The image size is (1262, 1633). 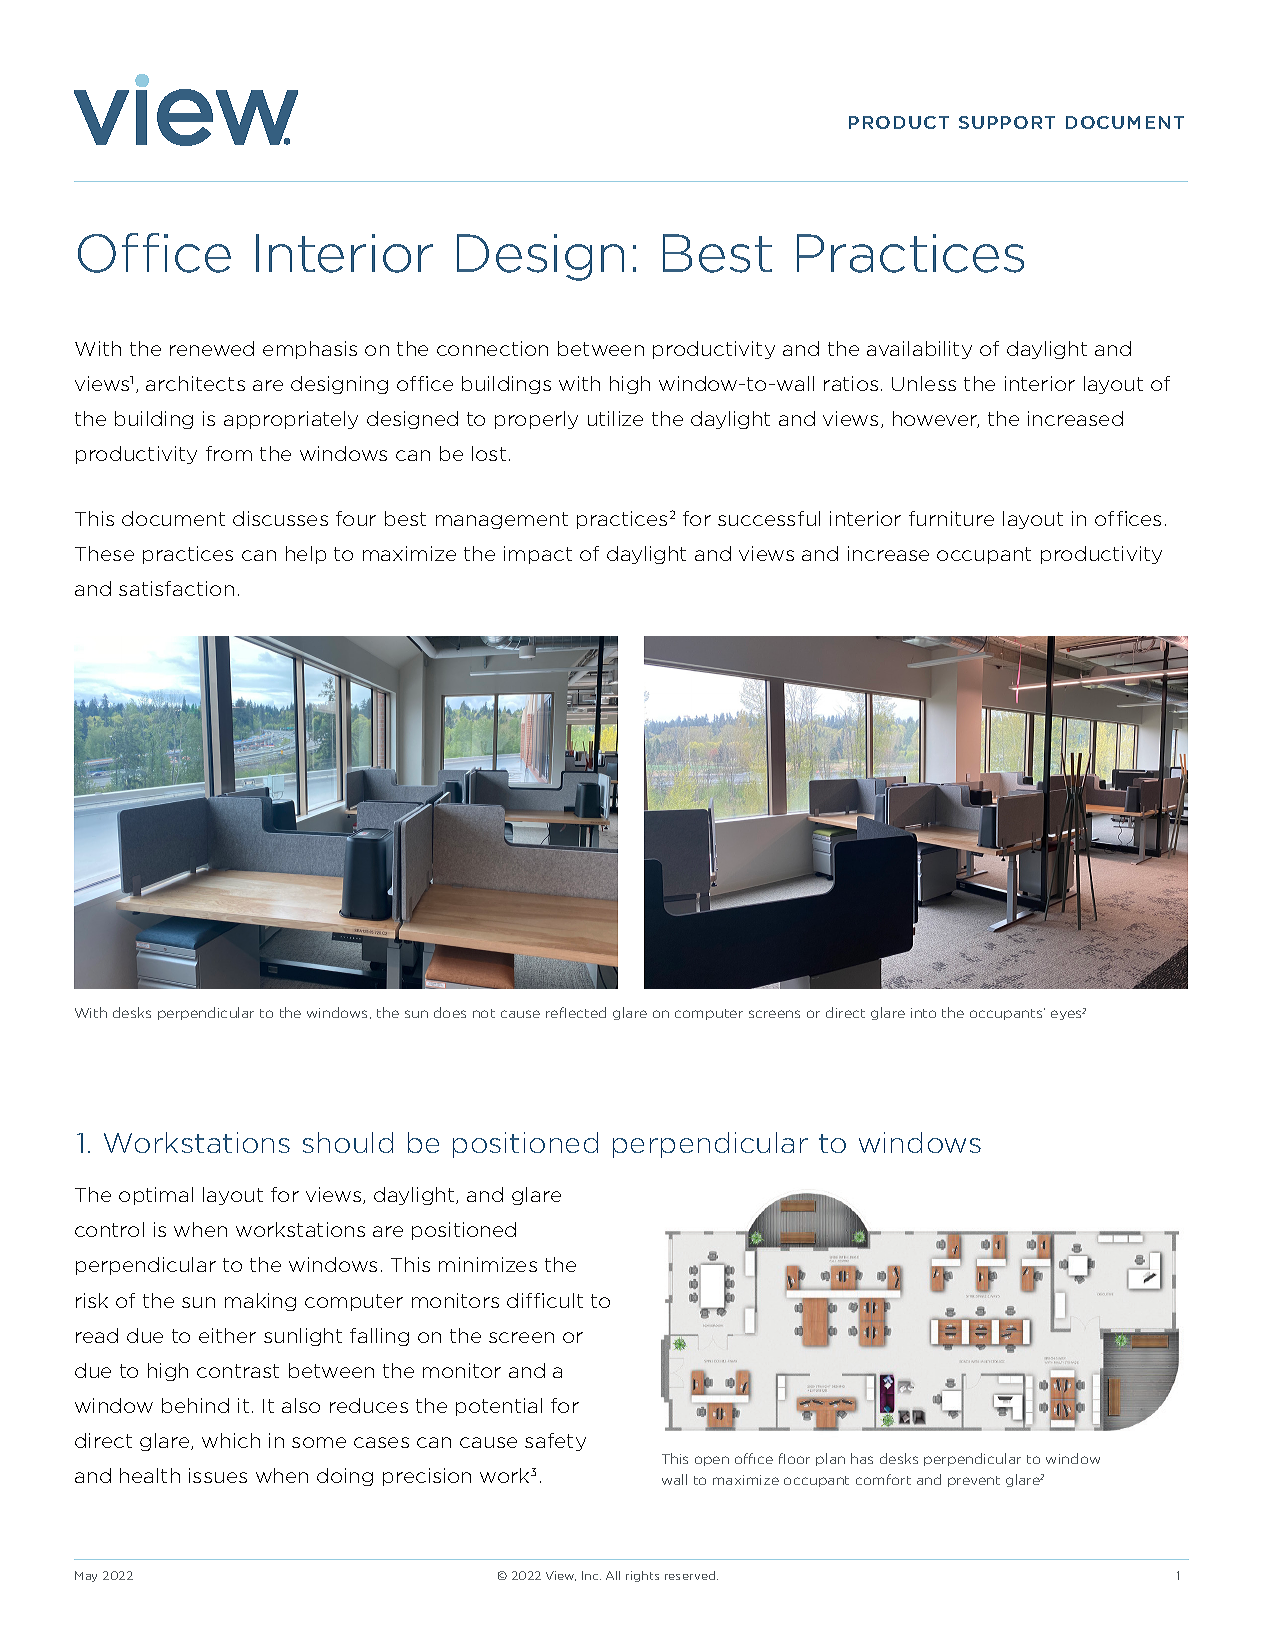 What do you see at coordinates (576, 1012) in the page?
I see `reflected` at bounding box center [576, 1012].
